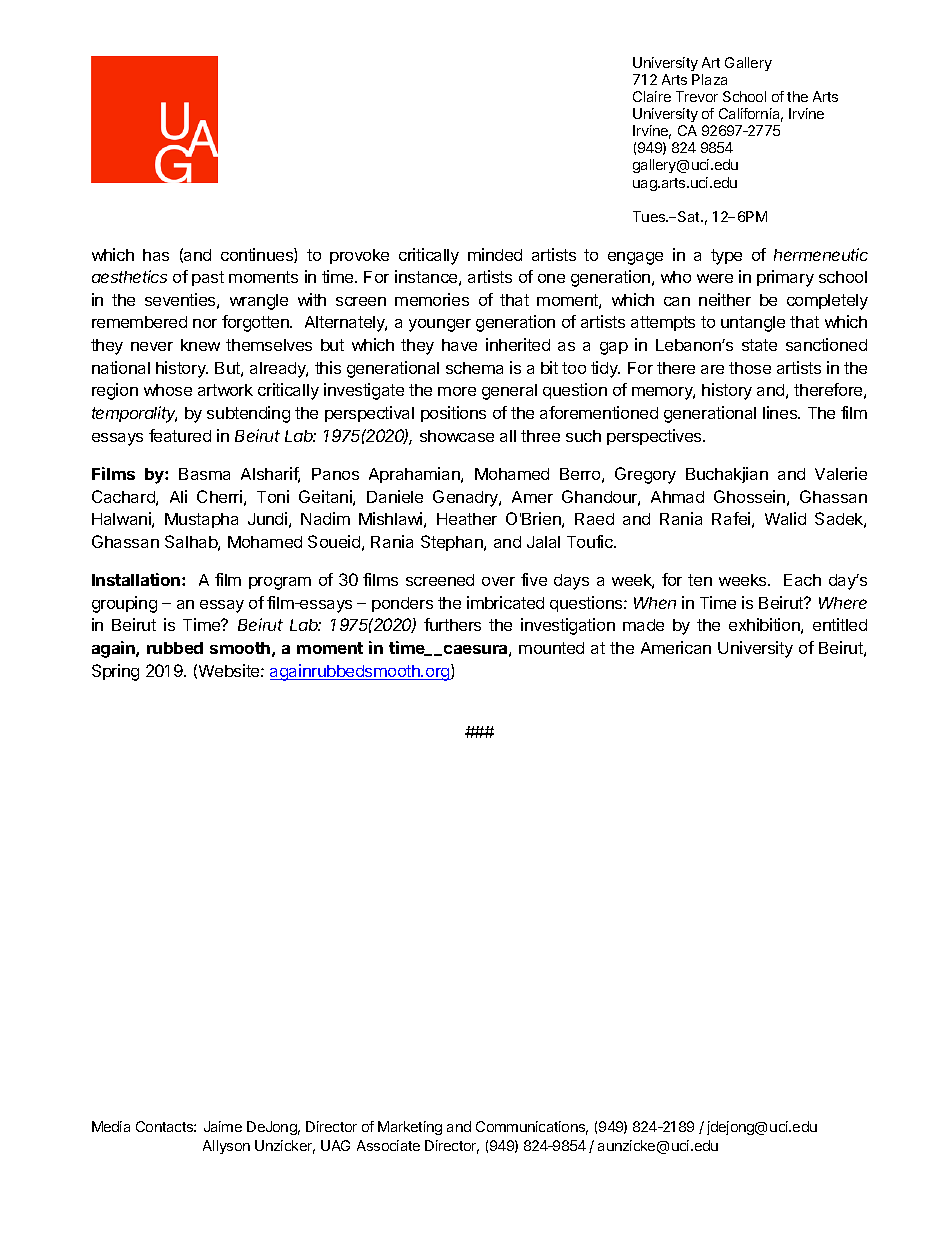 Image resolution: width=952 pixels, height=1233 pixels. I want to click on Marketing, so click(410, 1128).
